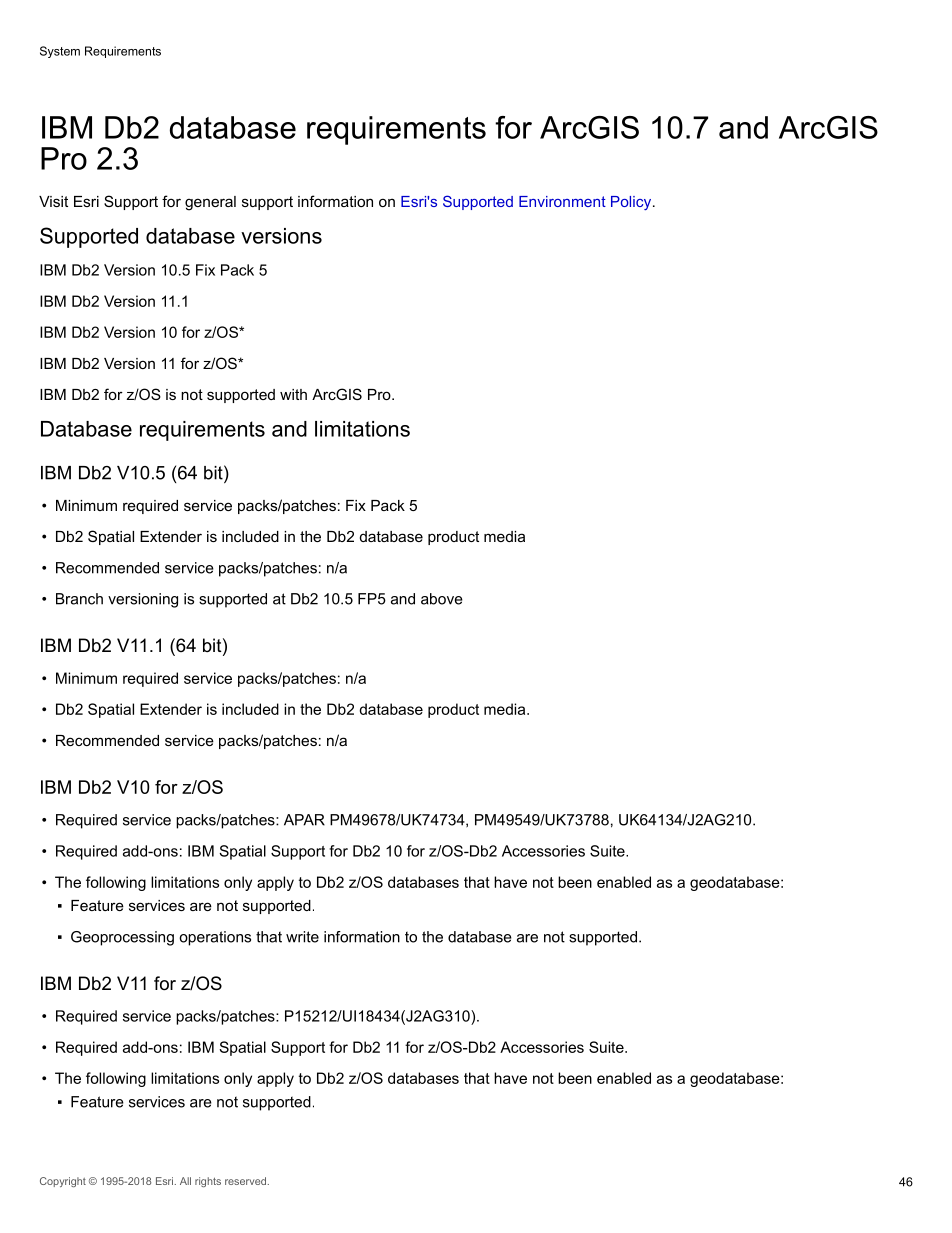 This screenshot has width=952, height=1233. I want to click on Environment, so click(562, 201).
